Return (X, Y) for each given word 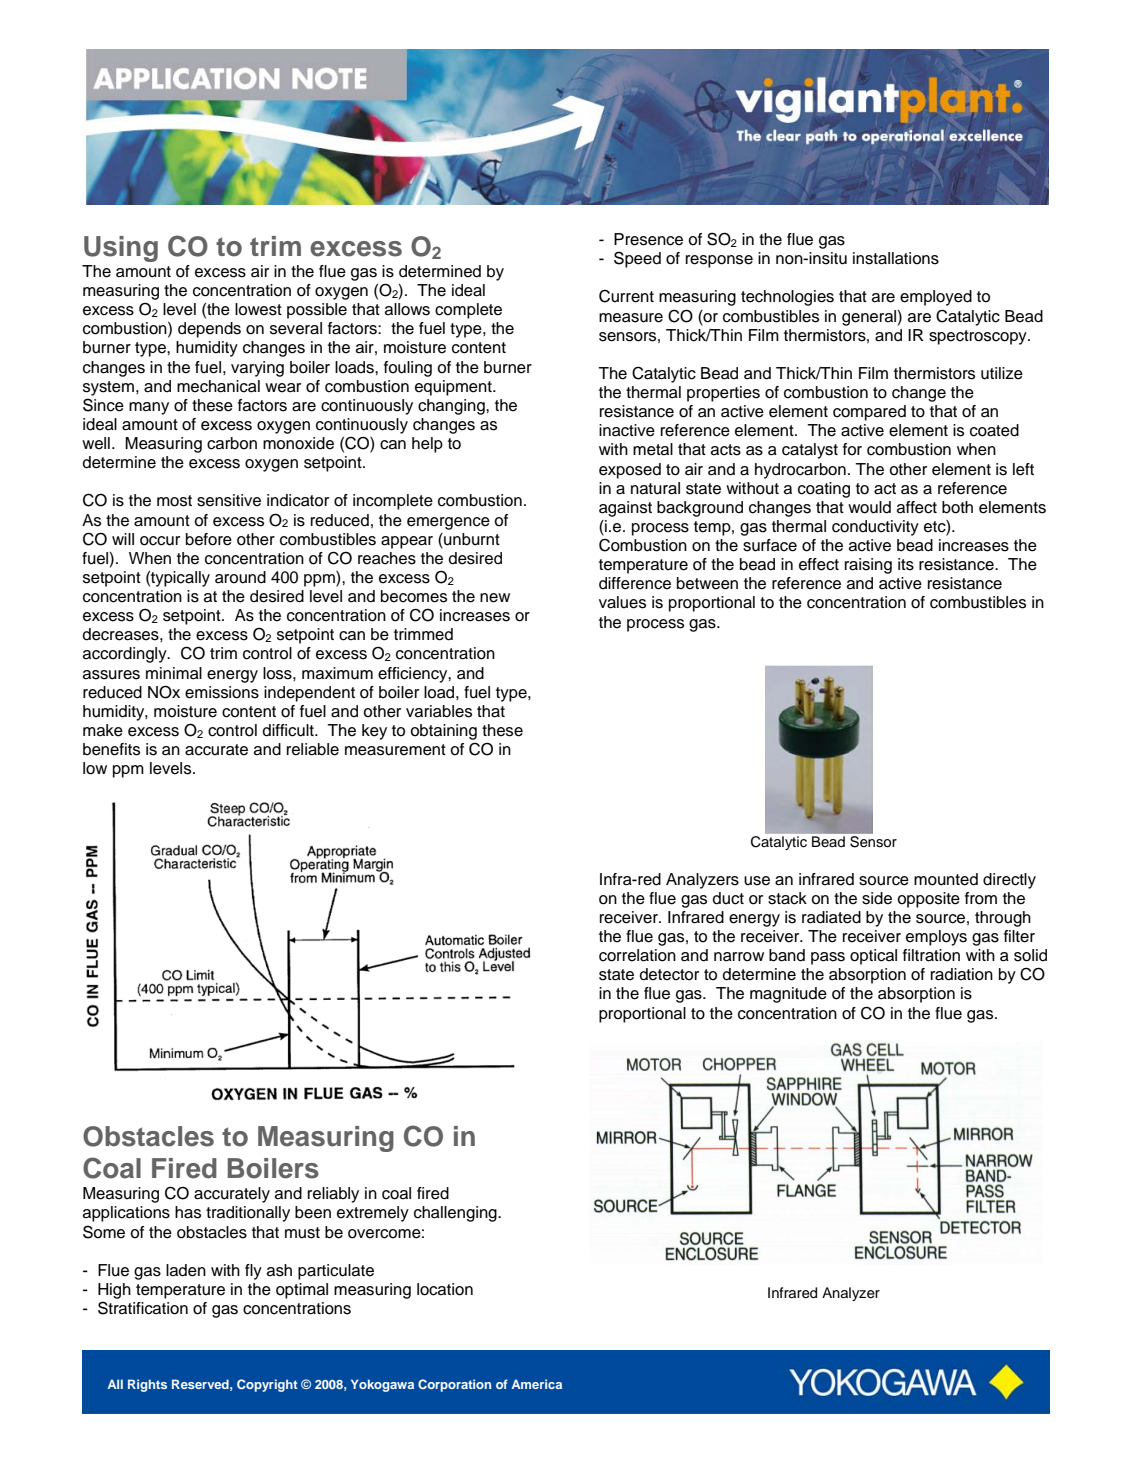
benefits (111, 749)
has (188, 1212)
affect (917, 507)
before (209, 539)
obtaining (443, 732)
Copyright (267, 1385)
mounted (946, 879)
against (625, 509)
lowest (258, 309)
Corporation (454, 1385)
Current (626, 296)
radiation (962, 974)
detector (669, 974)
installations (896, 258)
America (536, 1384)
